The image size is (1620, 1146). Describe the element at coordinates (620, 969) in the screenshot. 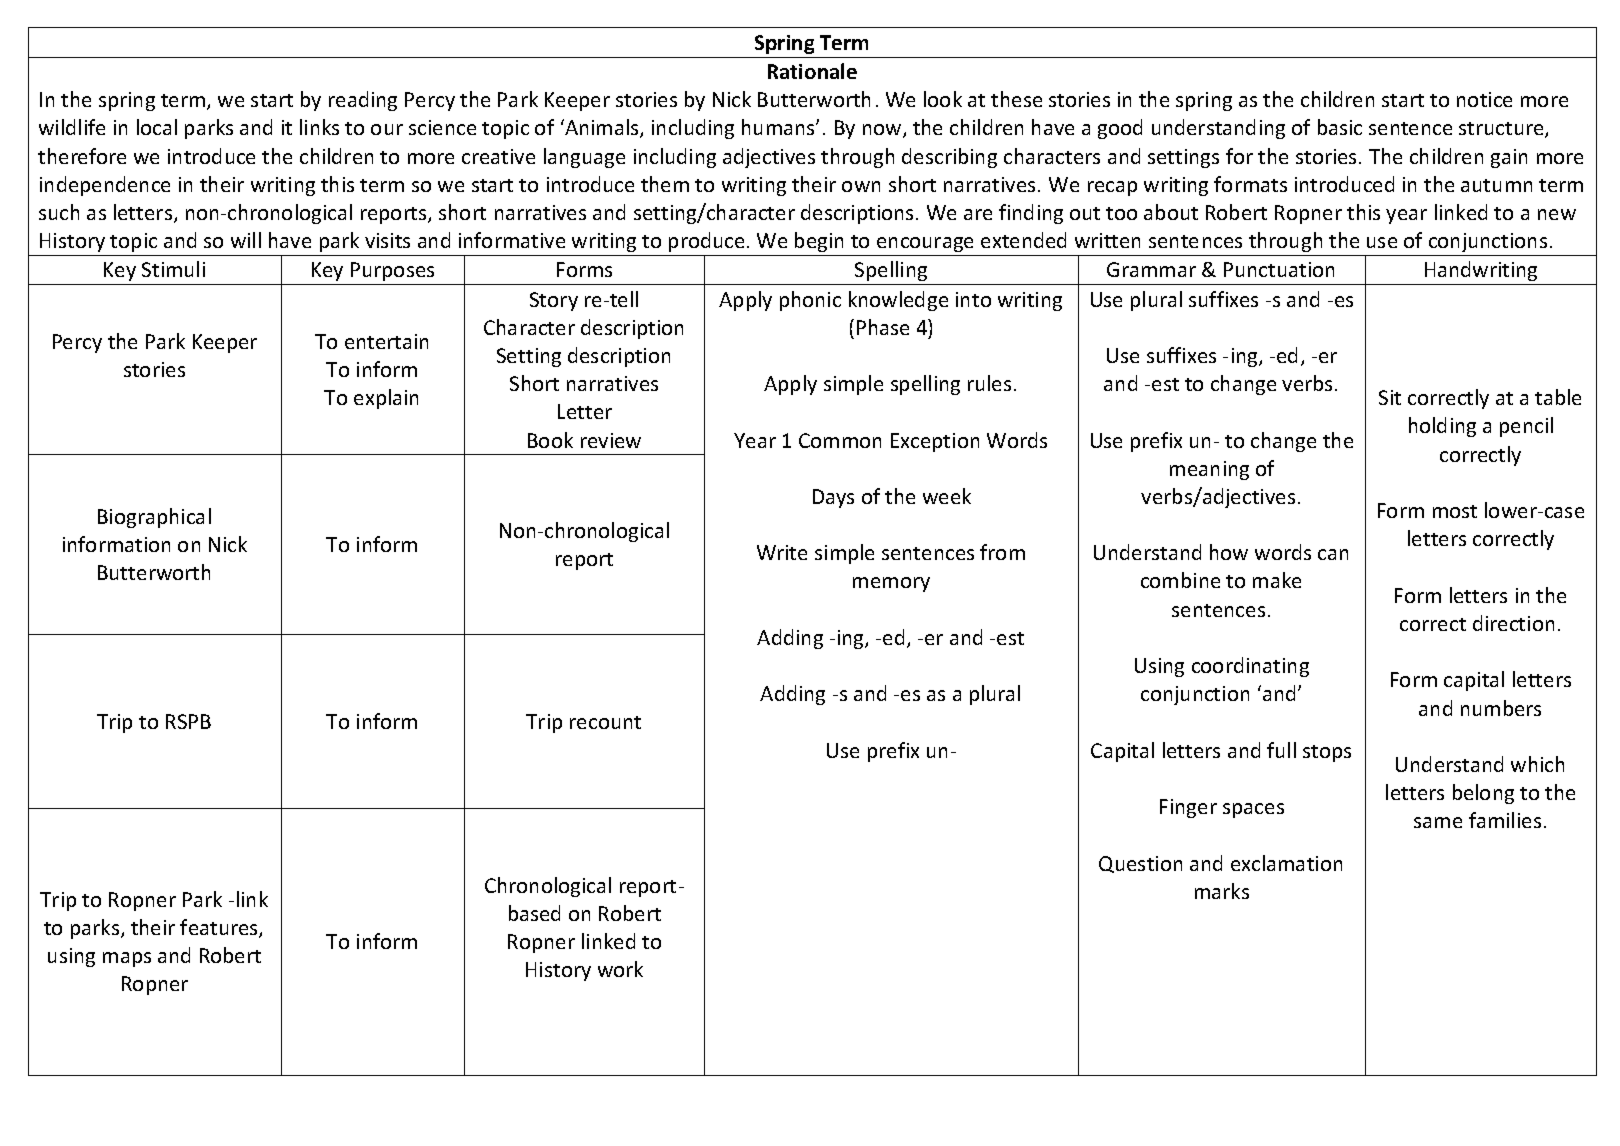

I see `work` at that location.
